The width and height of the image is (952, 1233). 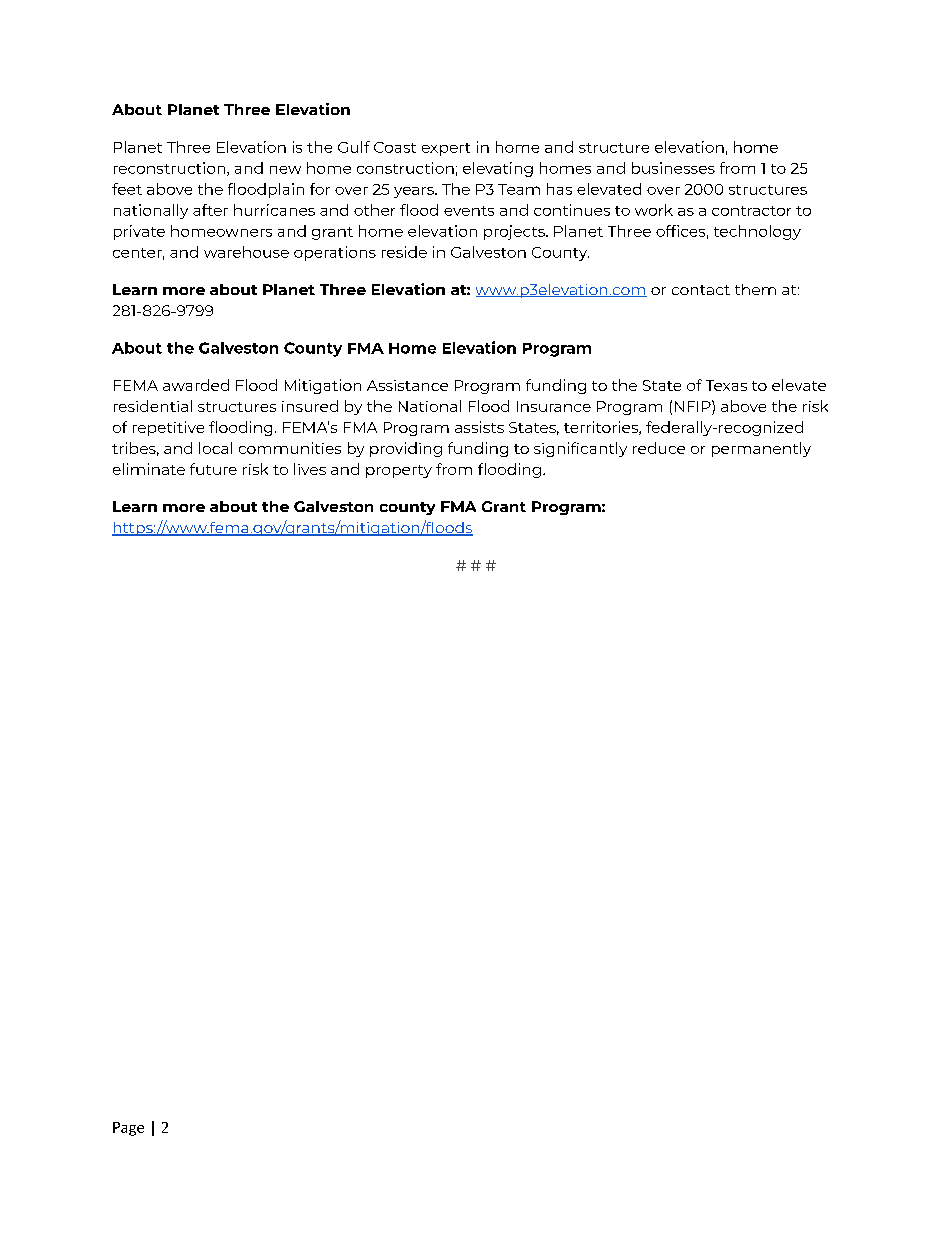 I want to click on permanently, so click(x=761, y=449).
